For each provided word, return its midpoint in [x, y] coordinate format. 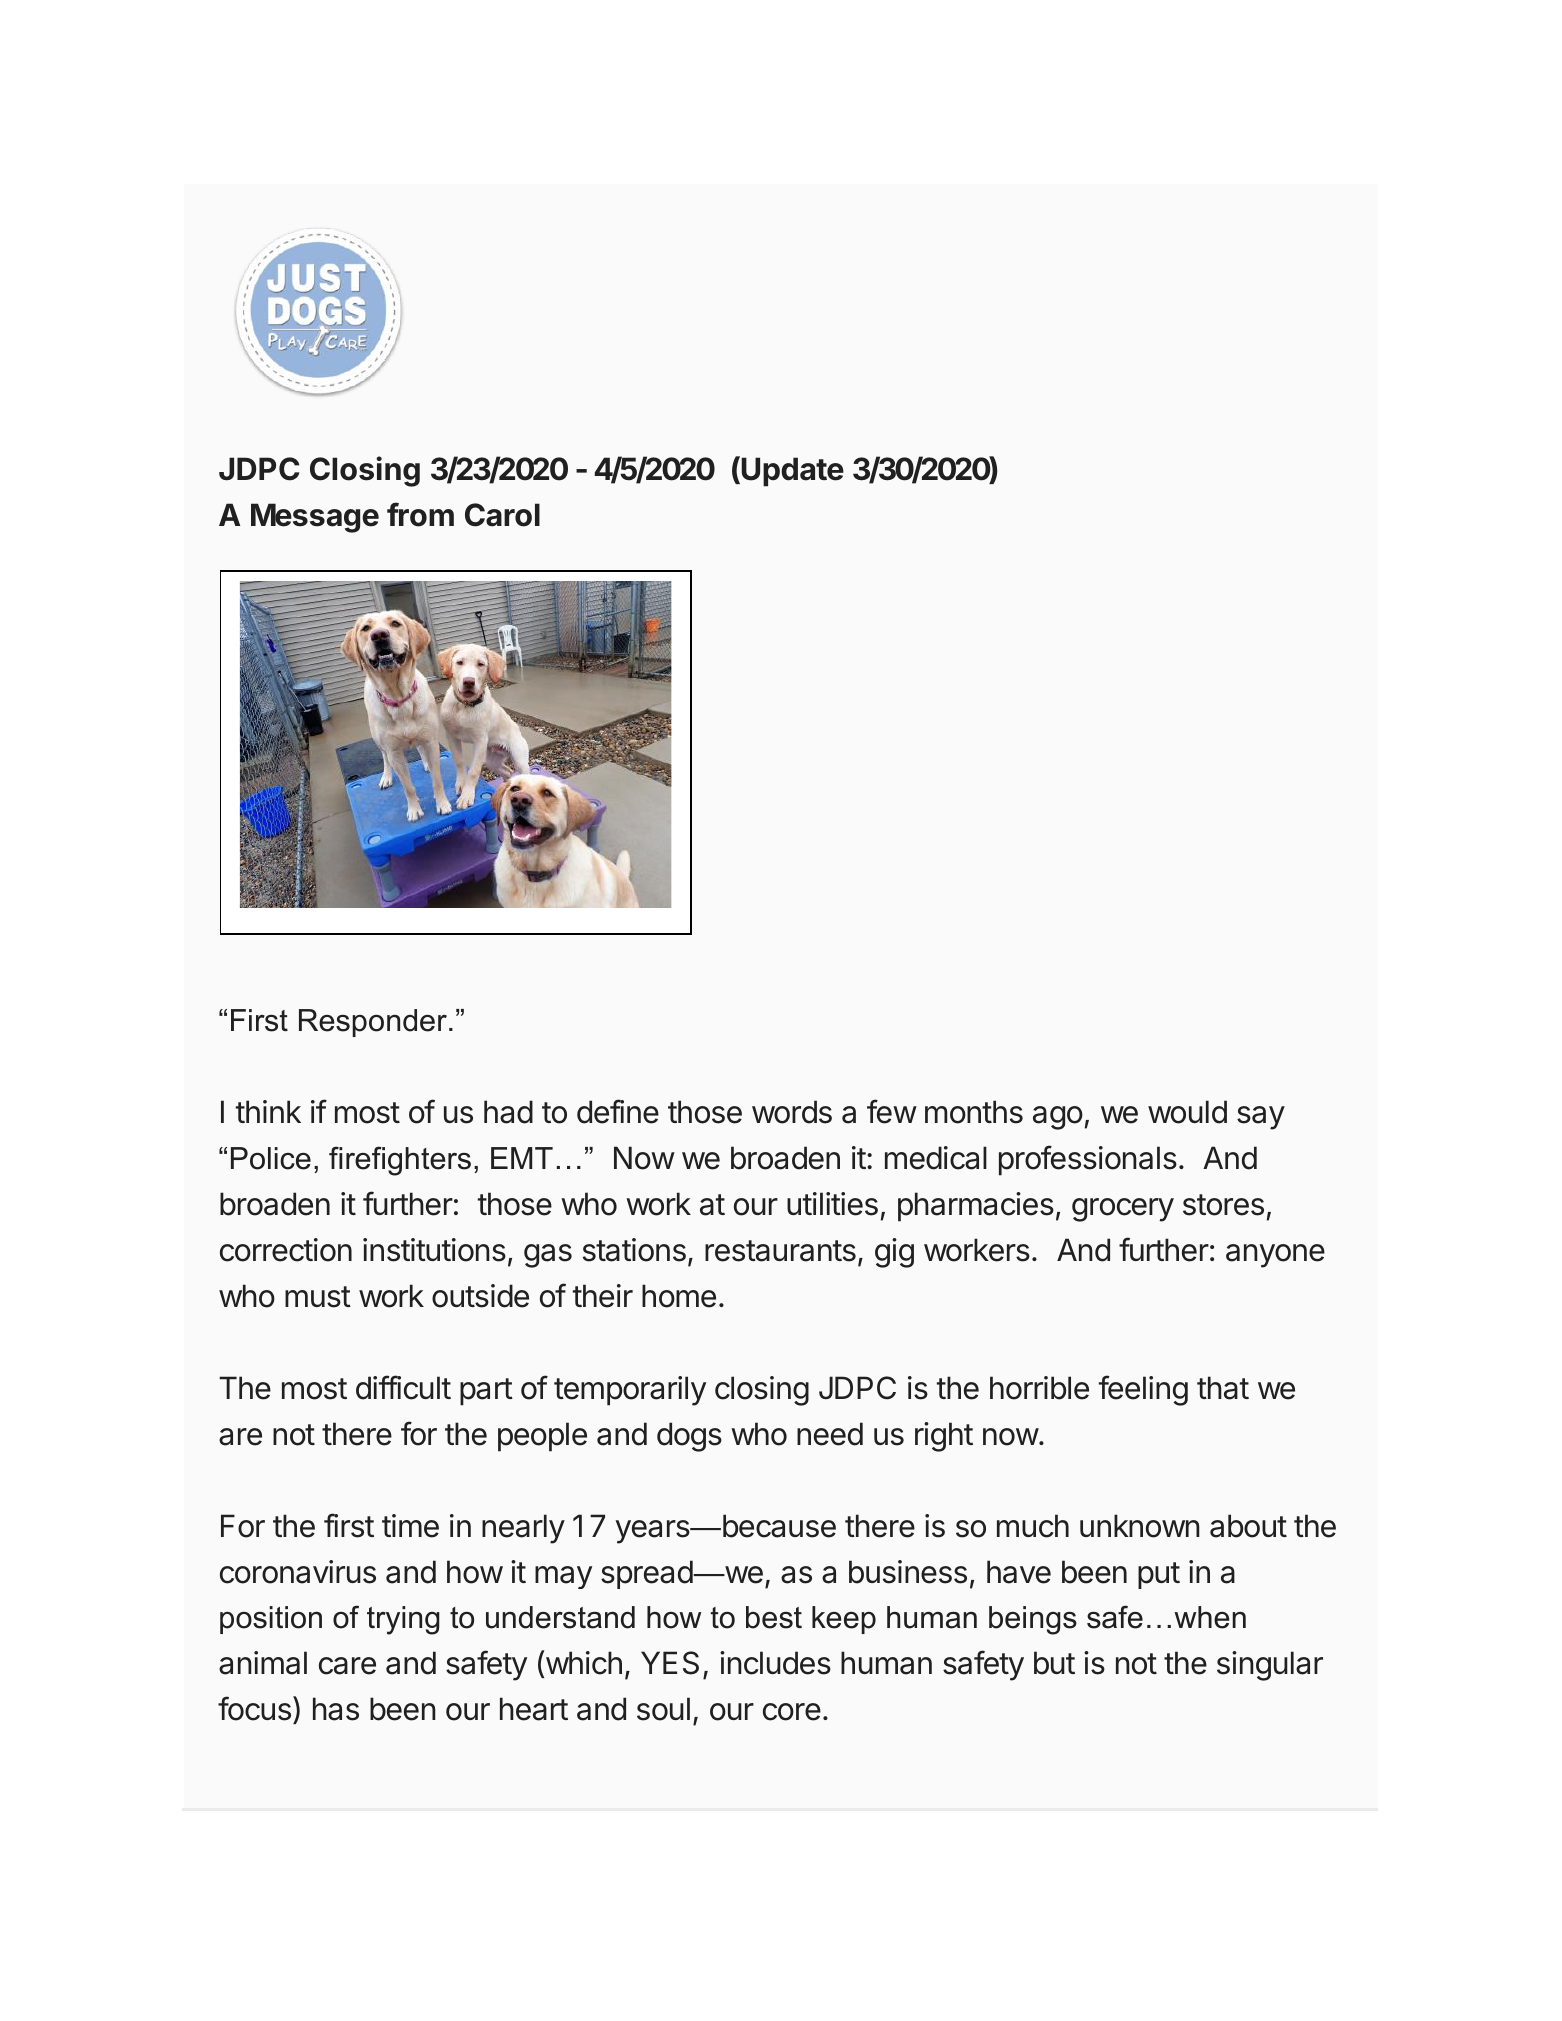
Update [792, 472]
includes [775, 1663]
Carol [502, 515]
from [420, 514]
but [1054, 1663]
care [347, 1666]
